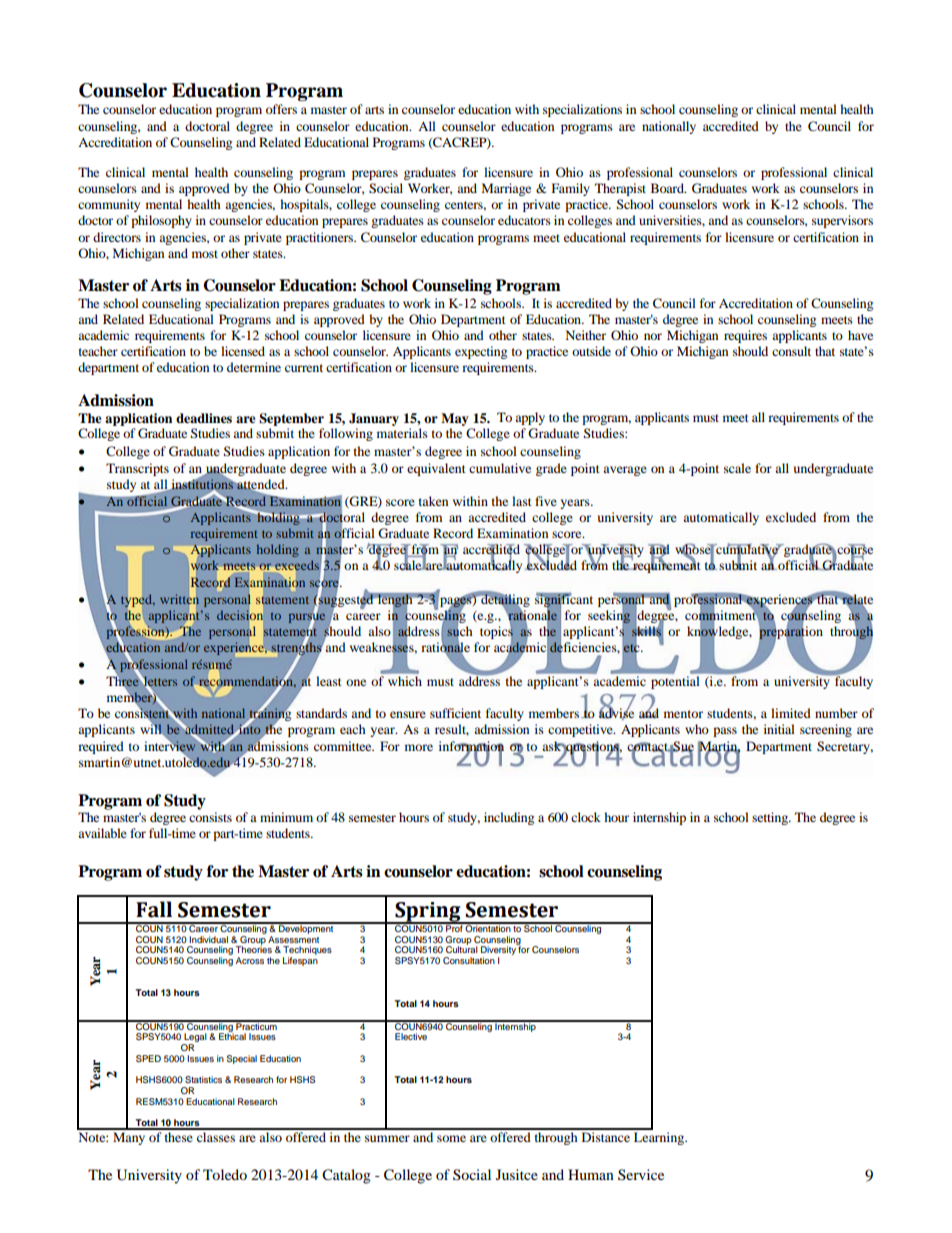  What do you see at coordinates (791, 713) in the screenshot?
I see `limited` at bounding box center [791, 713].
